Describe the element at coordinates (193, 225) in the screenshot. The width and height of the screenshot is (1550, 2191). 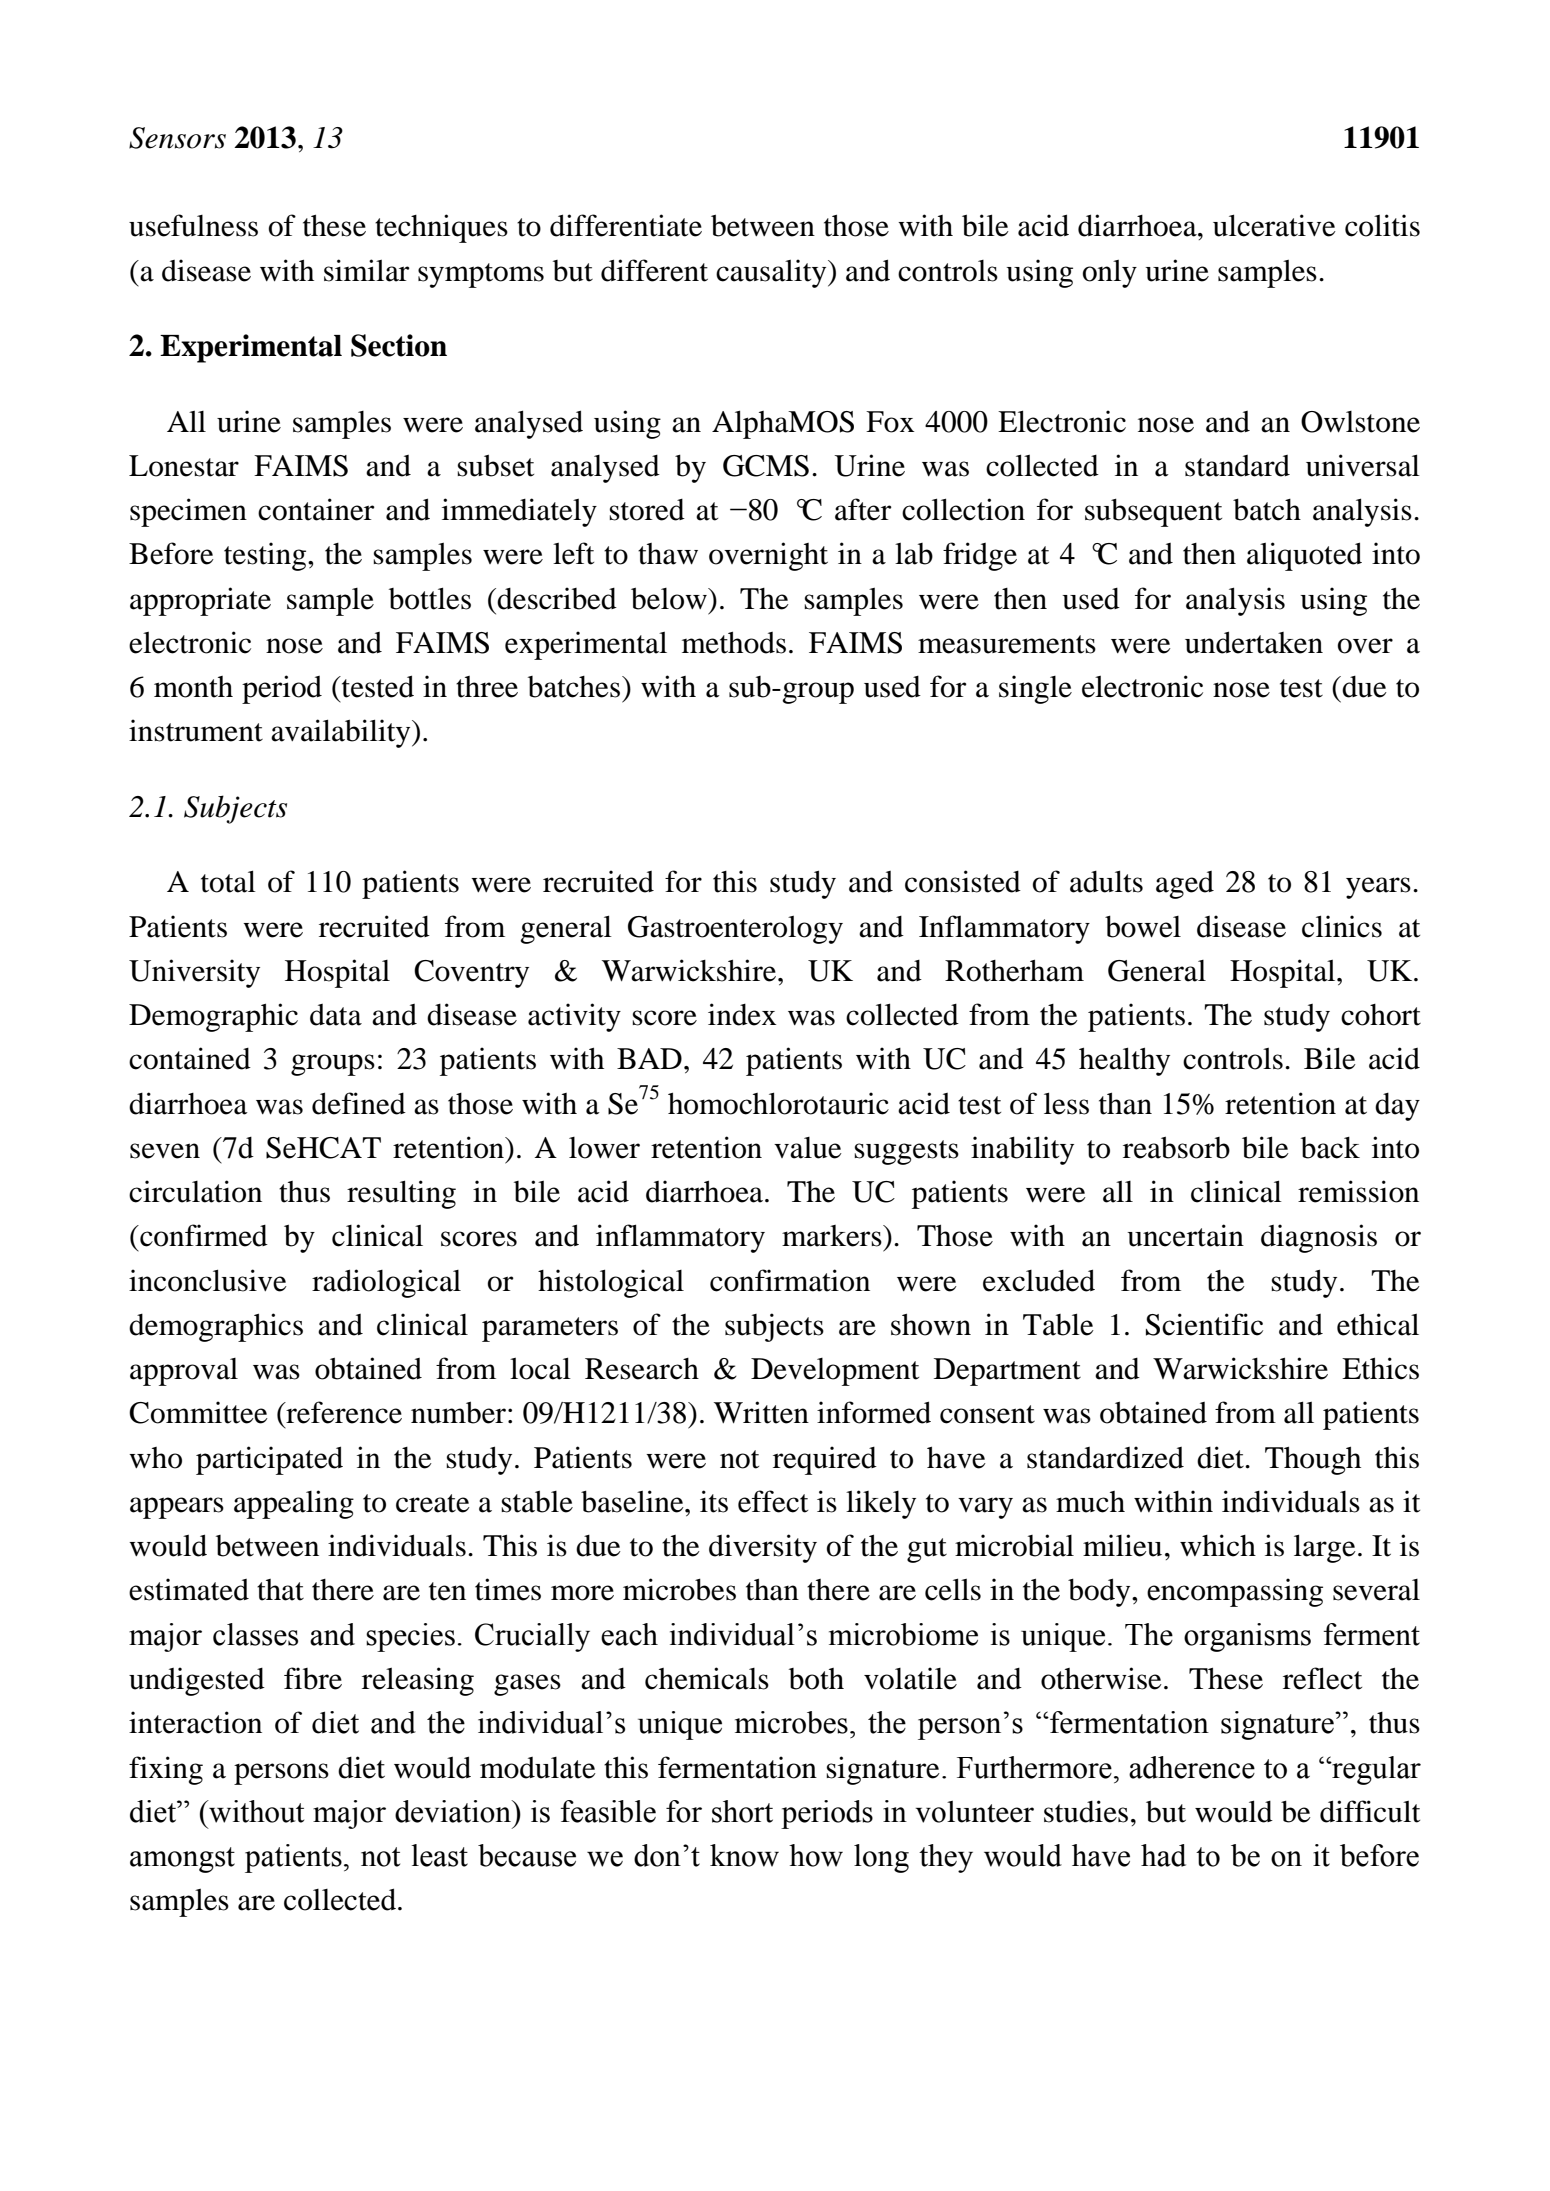
I see `usefulness` at that location.
